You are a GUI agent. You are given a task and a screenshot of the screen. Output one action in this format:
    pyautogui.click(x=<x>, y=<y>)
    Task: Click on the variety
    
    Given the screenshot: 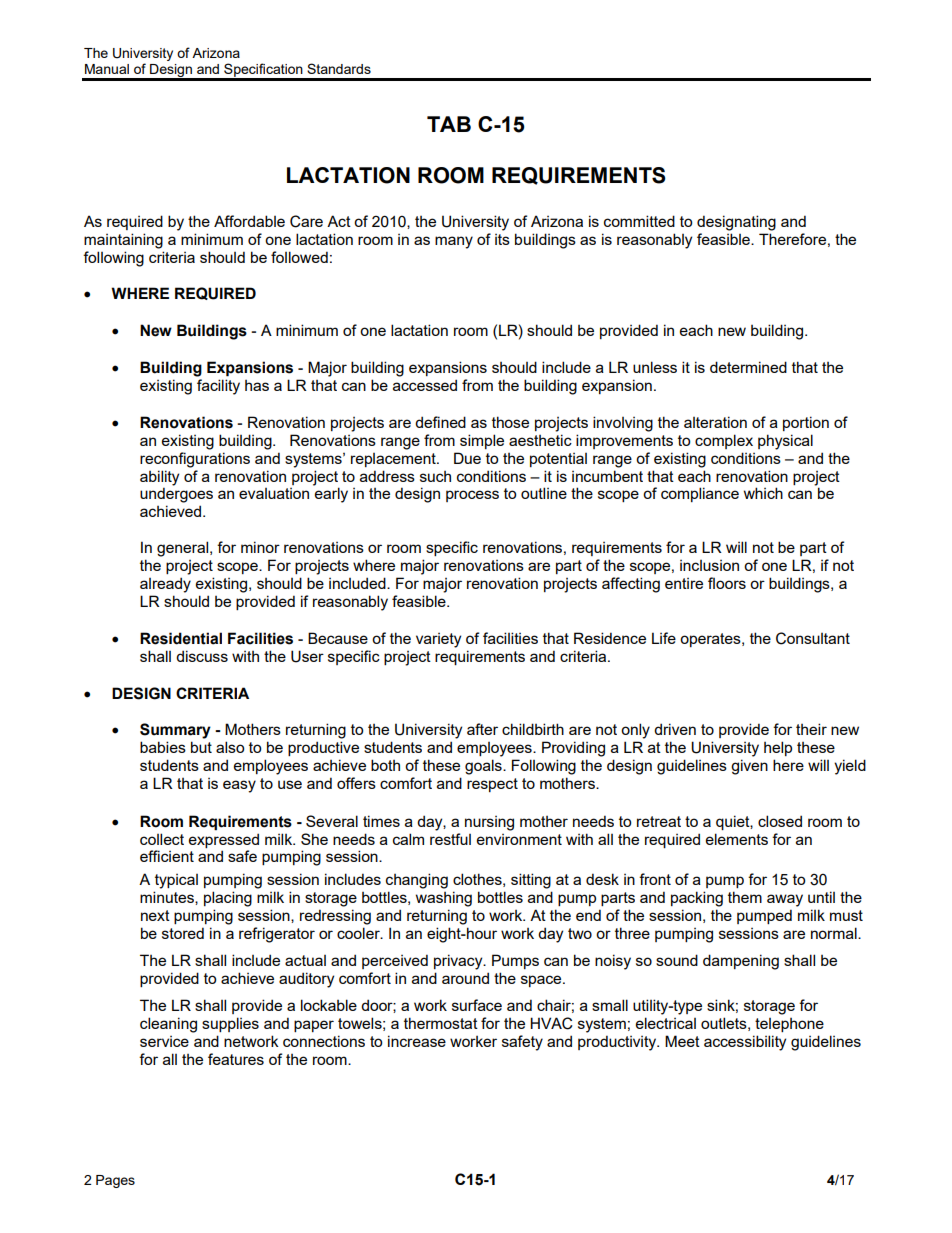 What is the action you would take?
    pyautogui.click(x=438, y=640)
